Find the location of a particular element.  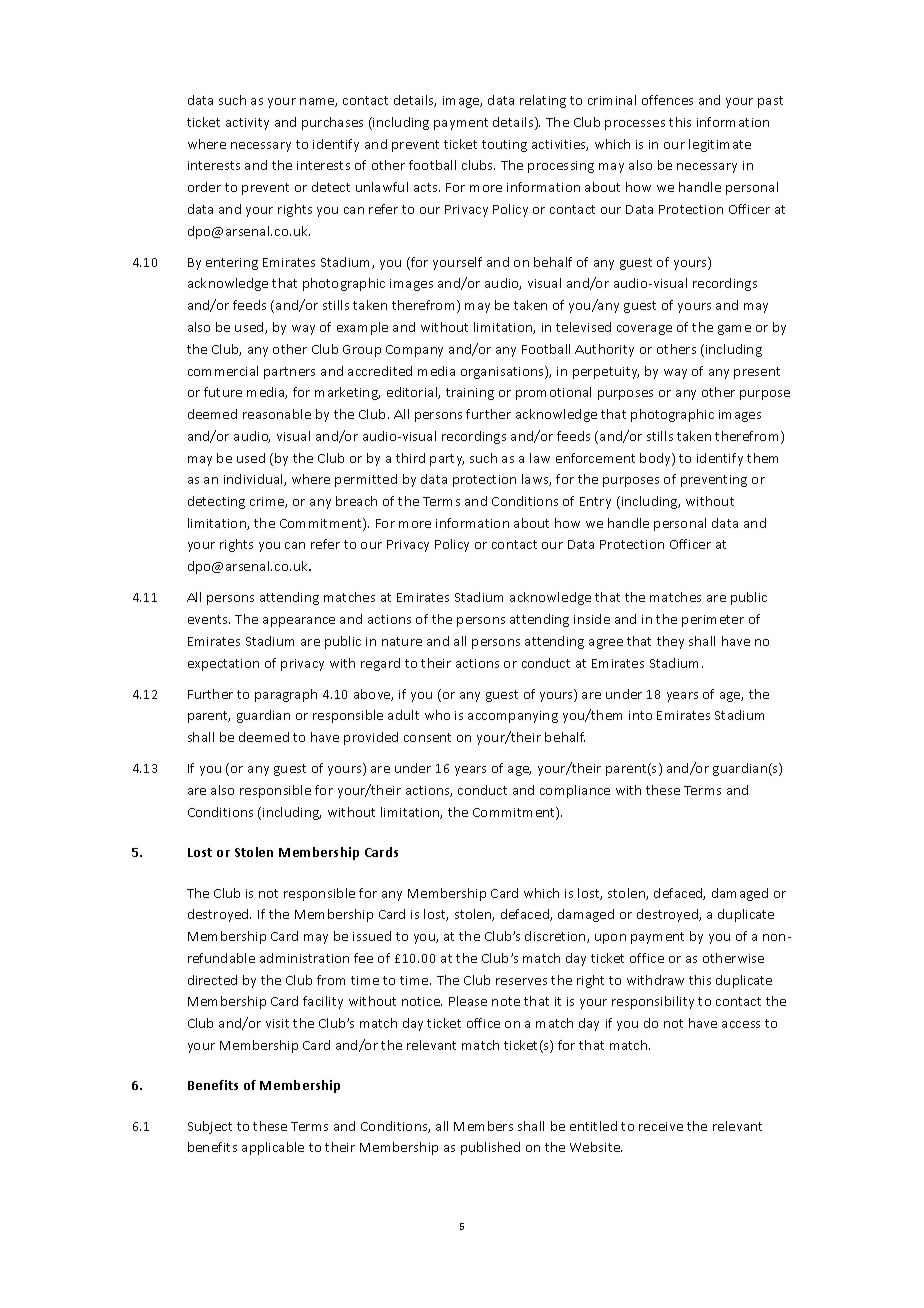

appearance is located at coordinates (299, 622).
